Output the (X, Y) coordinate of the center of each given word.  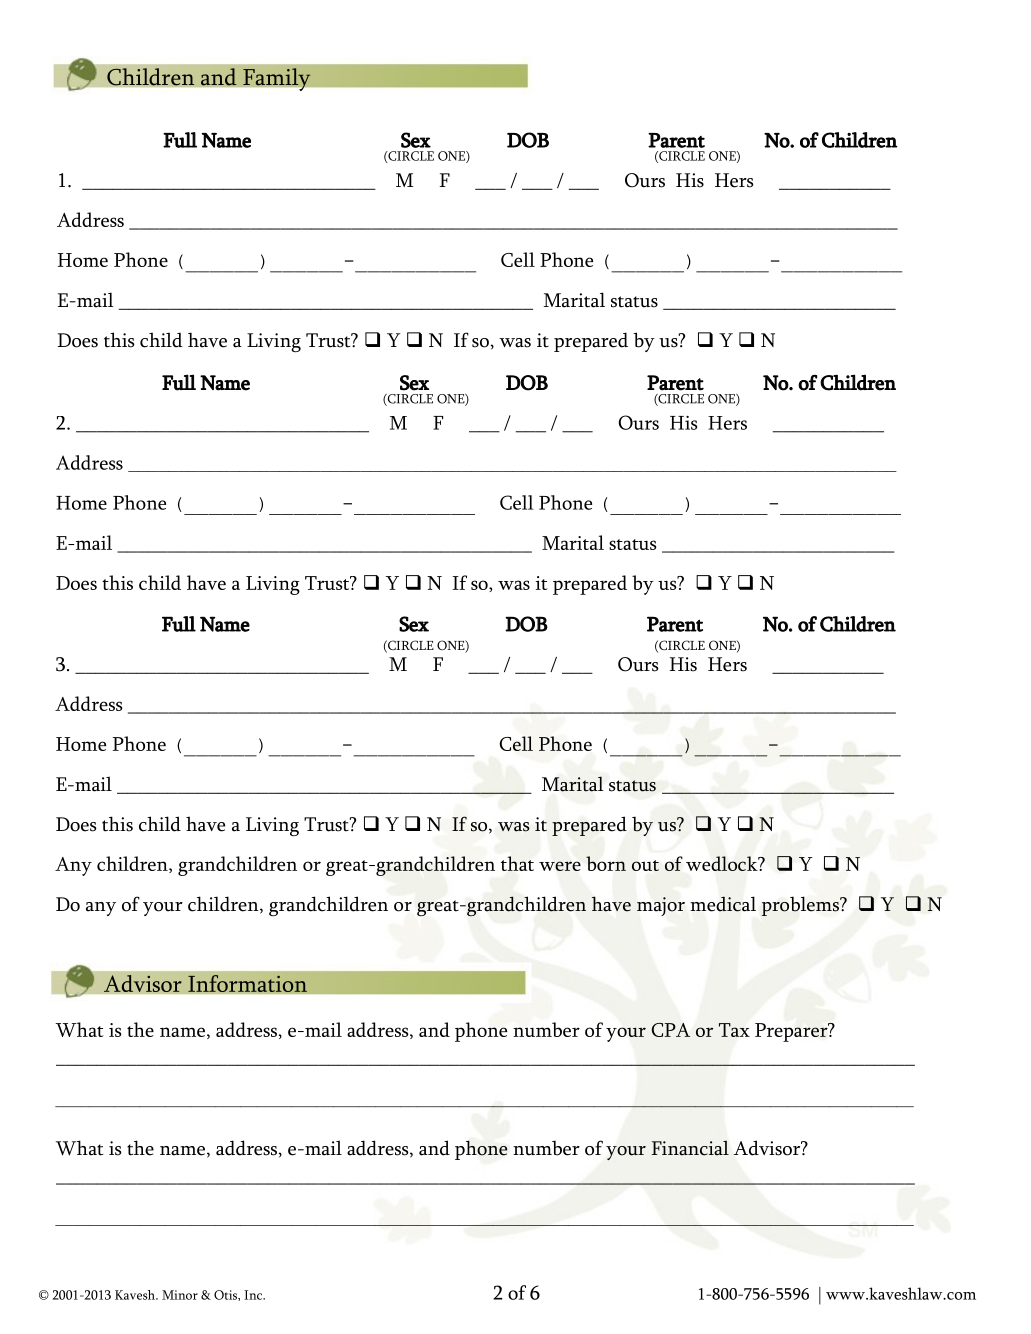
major (661, 906)
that (517, 863)
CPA (670, 1030)
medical (723, 904)
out (645, 865)
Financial (690, 1148)
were (560, 866)
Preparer (792, 1032)
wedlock (723, 863)
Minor (180, 1295)
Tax (734, 1030)
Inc (254, 1295)
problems (801, 906)
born (606, 863)
